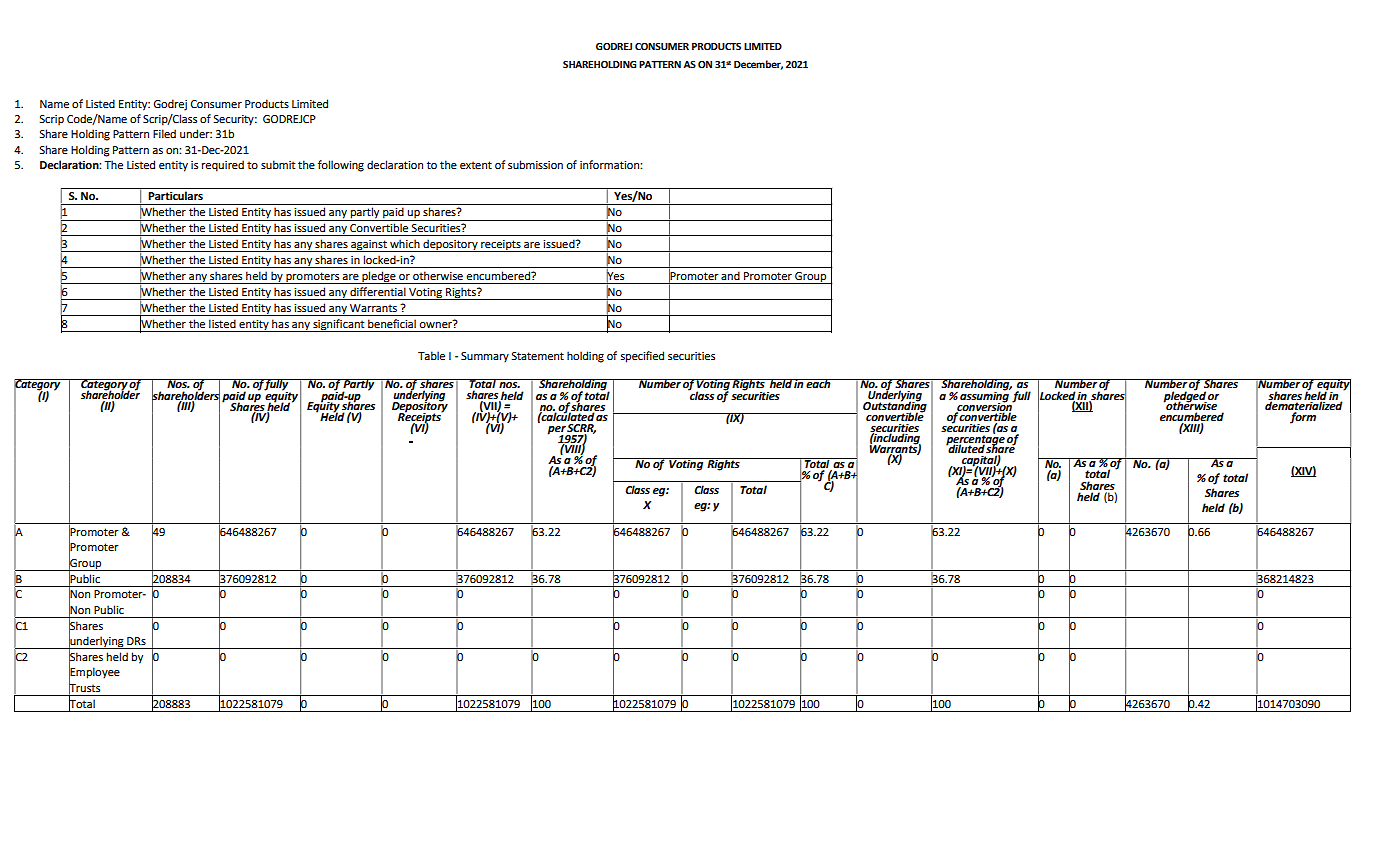 This page has height=850, width=1400. I want to click on specified, so click(642, 357).
